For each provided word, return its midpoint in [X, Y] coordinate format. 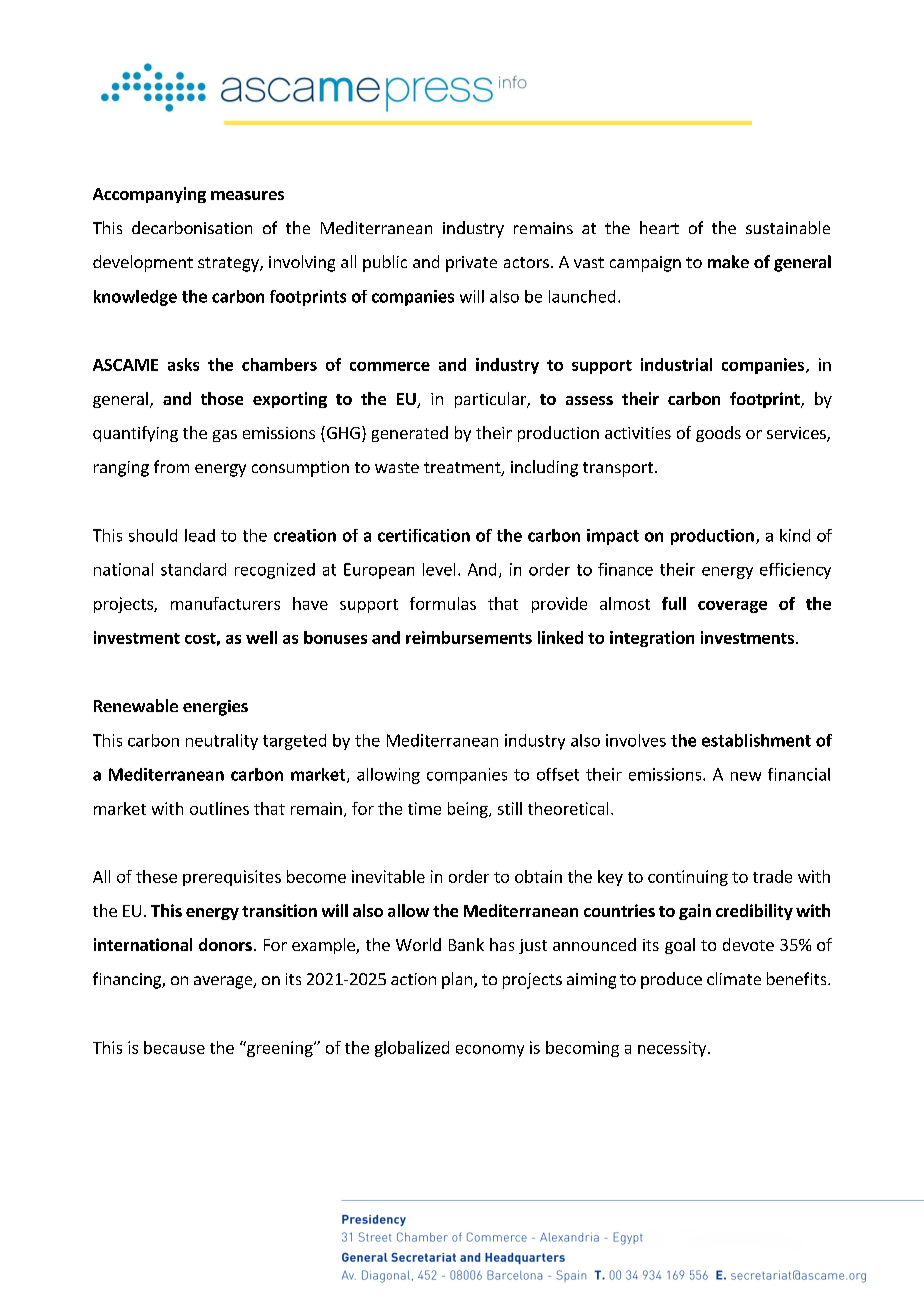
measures [247, 195]
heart [659, 227]
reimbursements [469, 637]
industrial [676, 364]
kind [795, 535]
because [174, 1047]
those [222, 398]
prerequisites [232, 878]
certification [424, 535]
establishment [756, 740]
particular [491, 400]
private [471, 264]
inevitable [388, 876]
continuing [688, 878]
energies [215, 708]
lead [200, 535]
